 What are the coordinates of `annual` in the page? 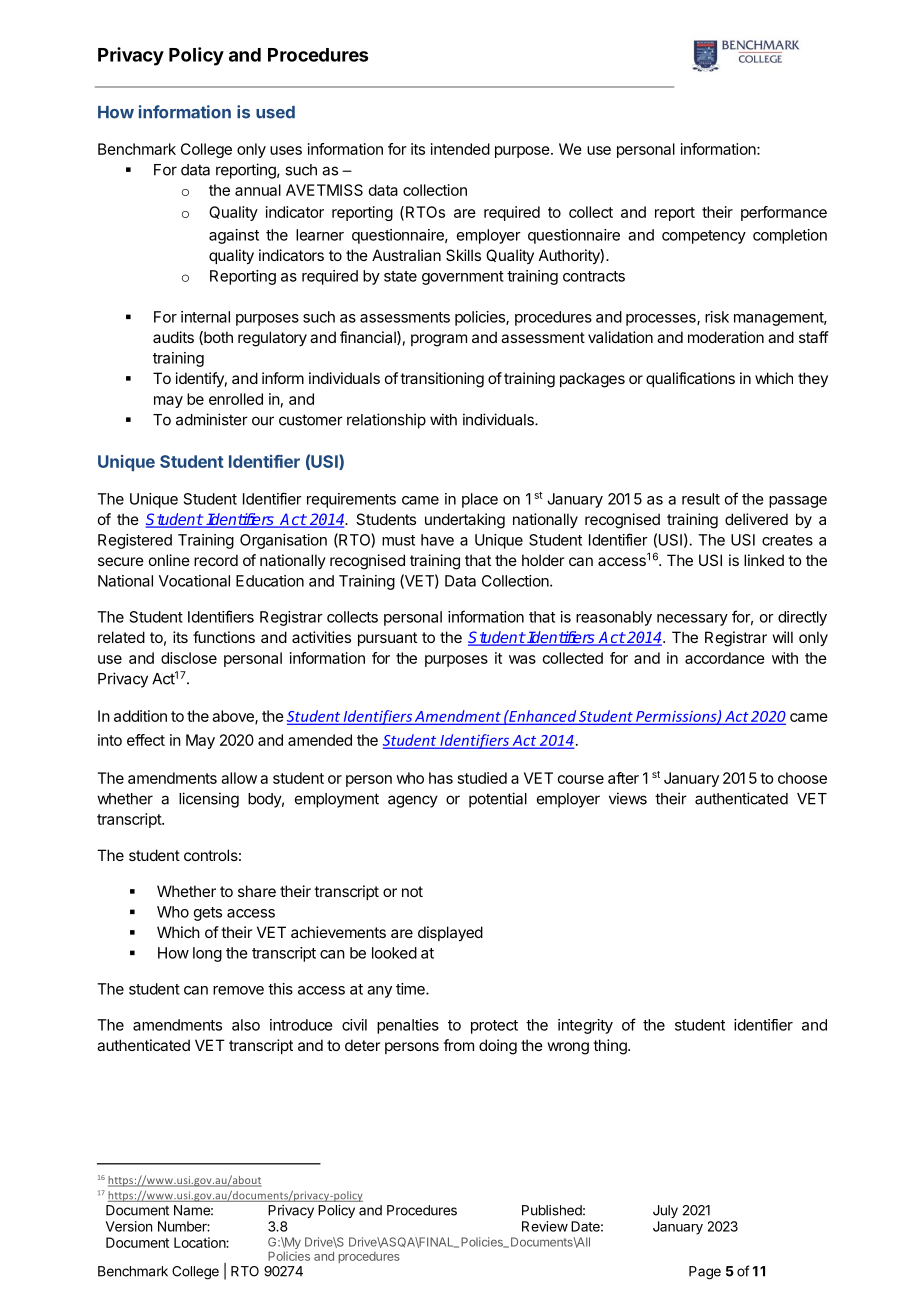 It's located at (258, 190).
